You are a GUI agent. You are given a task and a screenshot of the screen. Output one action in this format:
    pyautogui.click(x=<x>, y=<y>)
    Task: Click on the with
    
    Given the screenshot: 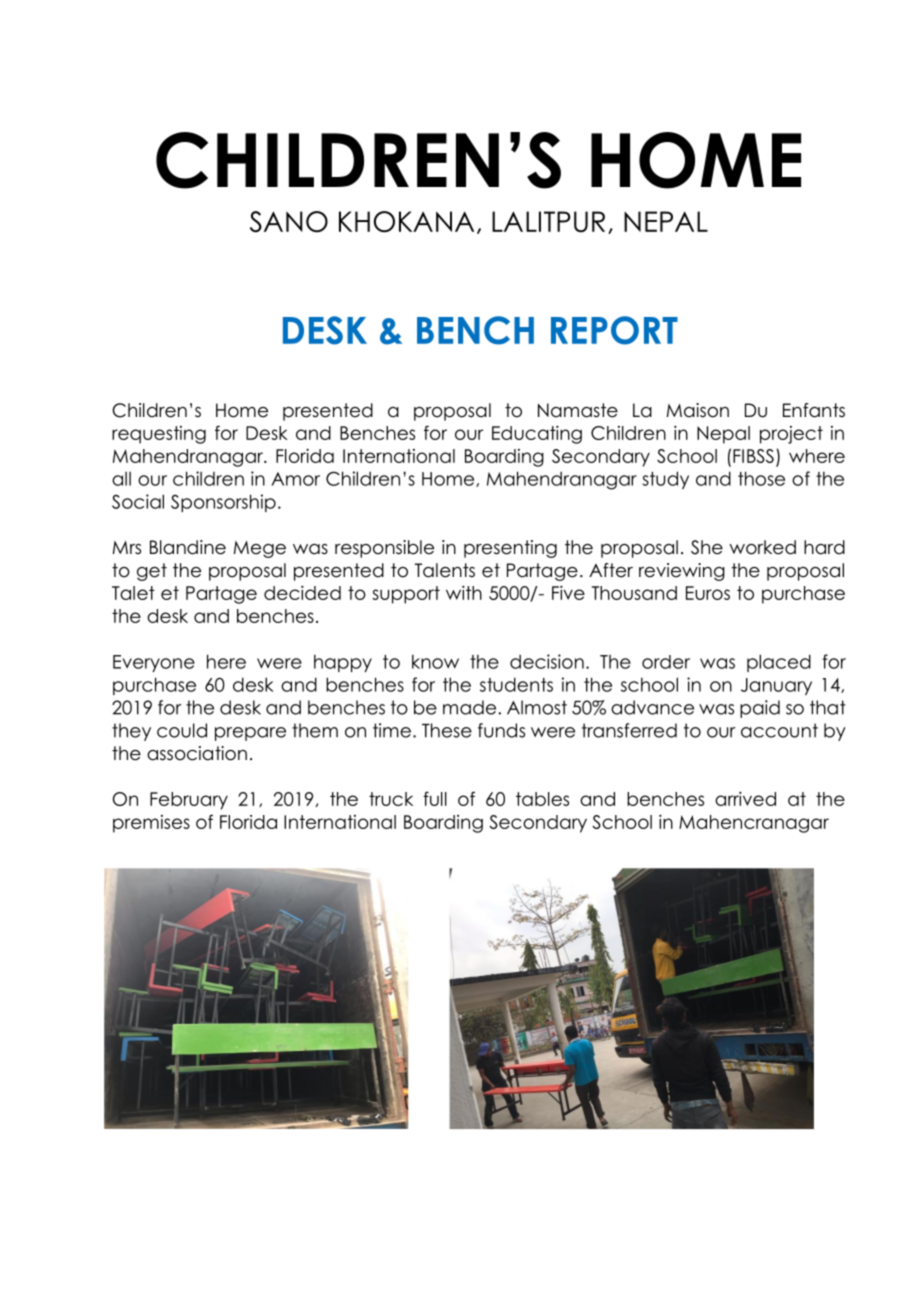 What is the action you would take?
    pyautogui.click(x=464, y=593)
